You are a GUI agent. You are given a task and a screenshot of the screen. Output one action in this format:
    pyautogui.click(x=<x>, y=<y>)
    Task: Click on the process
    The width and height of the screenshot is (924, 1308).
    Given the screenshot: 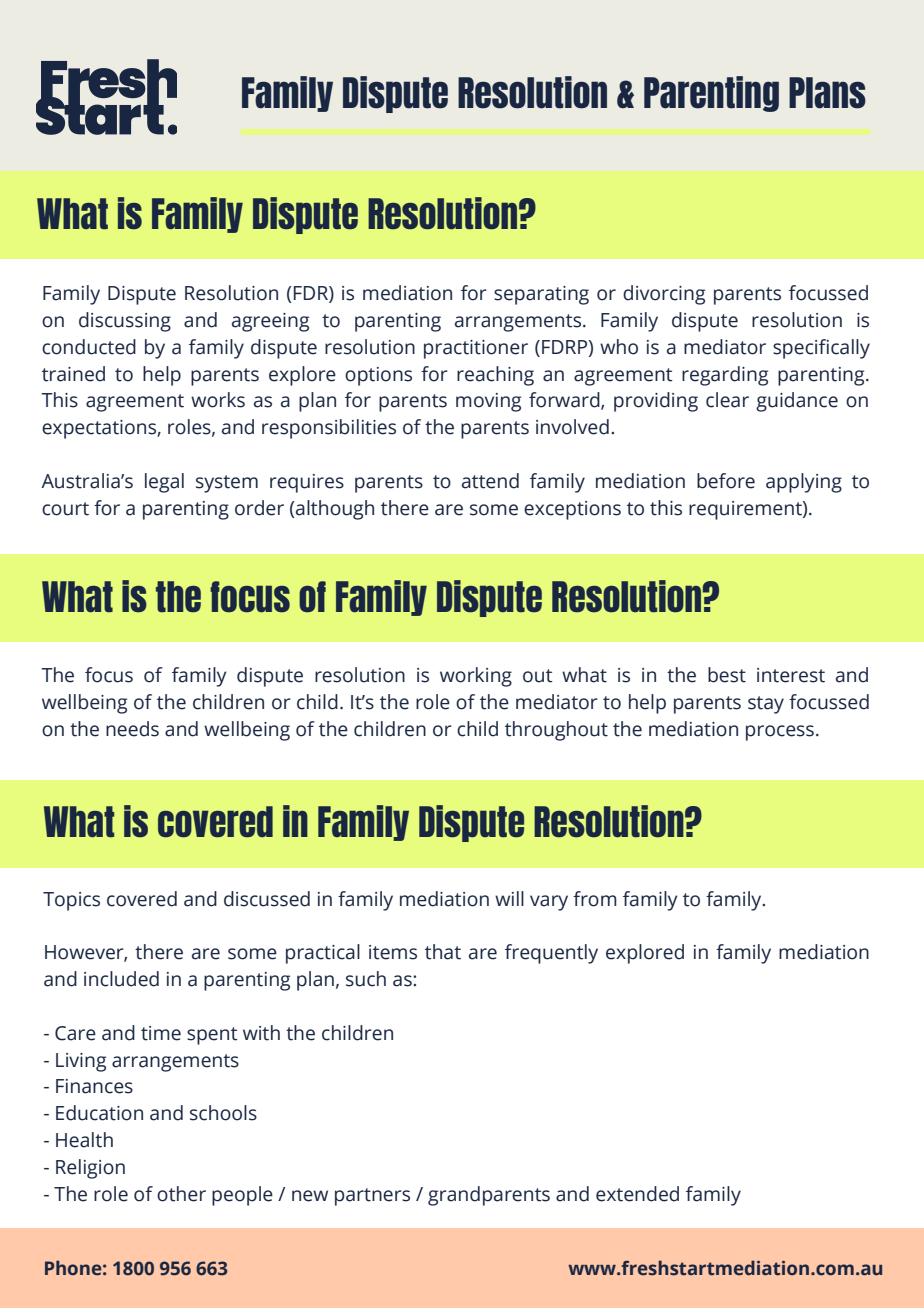 What is the action you would take?
    pyautogui.click(x=780, y=733)
